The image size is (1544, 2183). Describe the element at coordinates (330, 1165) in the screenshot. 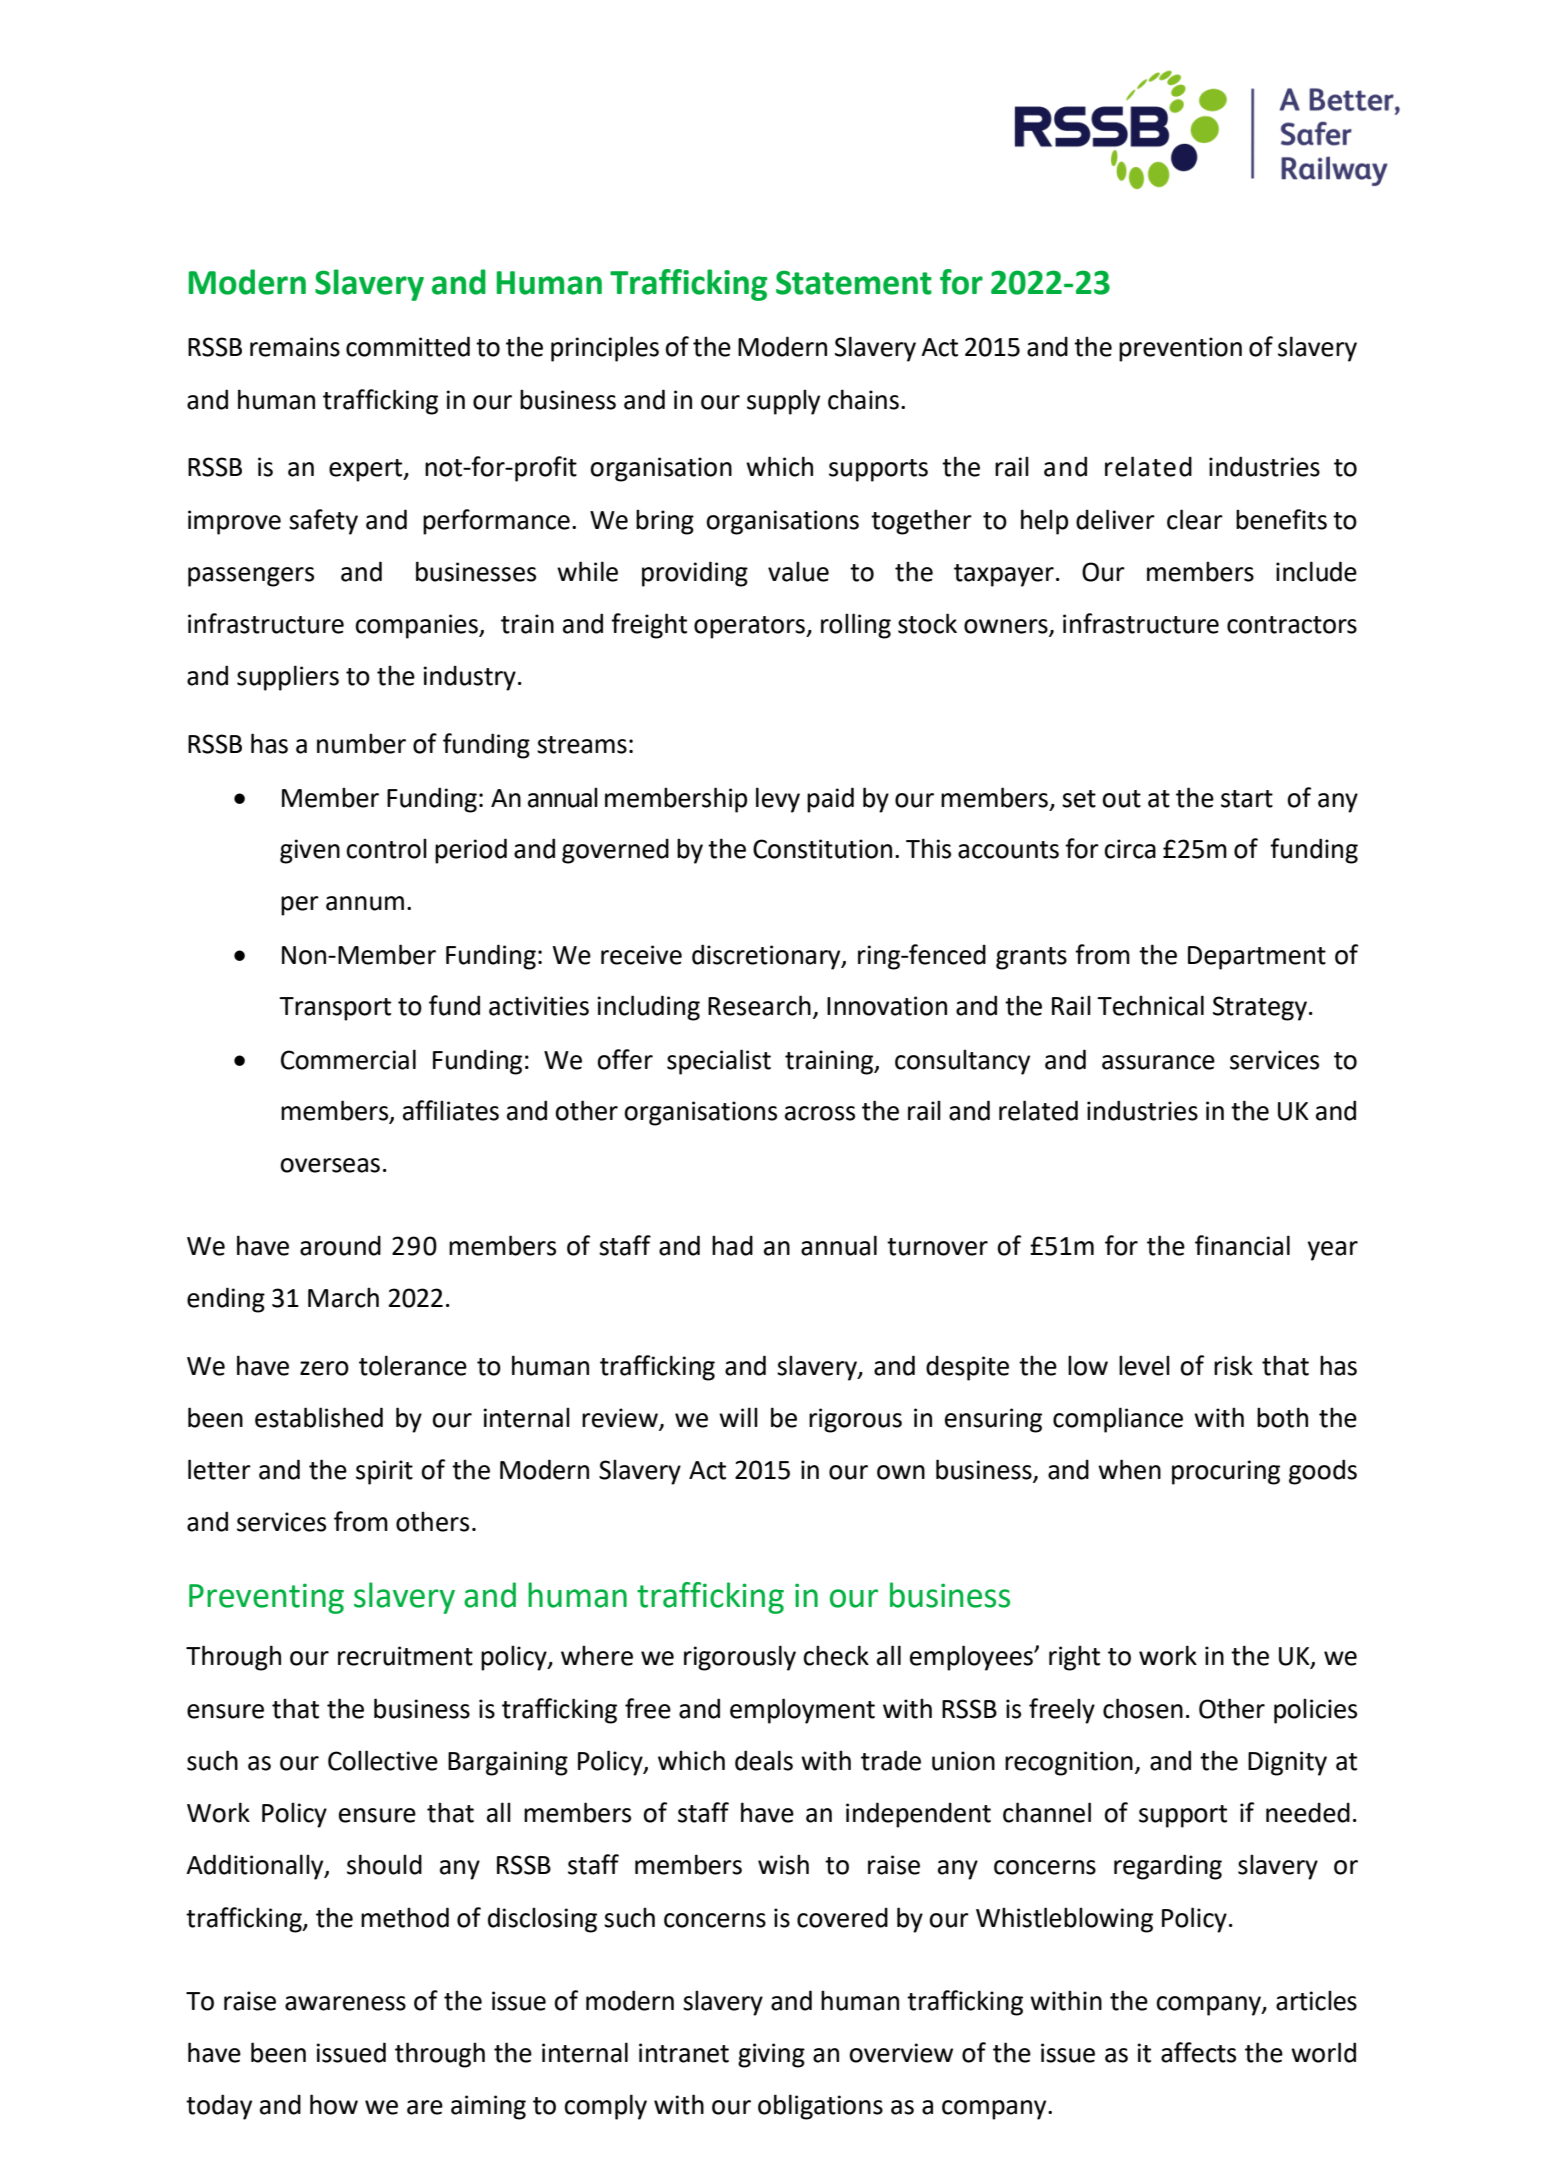

I see `overseas` at that location.
